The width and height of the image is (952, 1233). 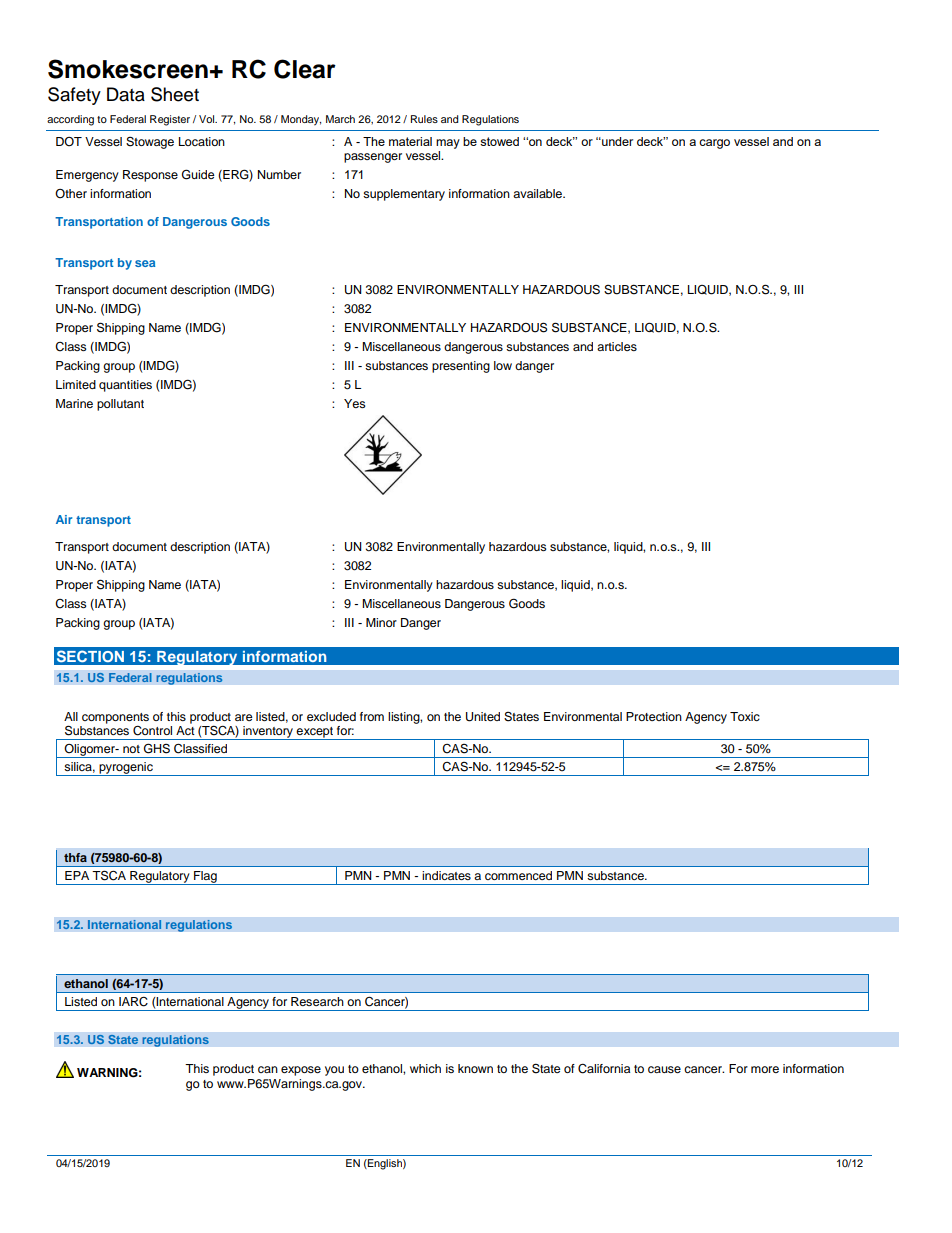 I want to click on which, so click(x=425, y=1068).
